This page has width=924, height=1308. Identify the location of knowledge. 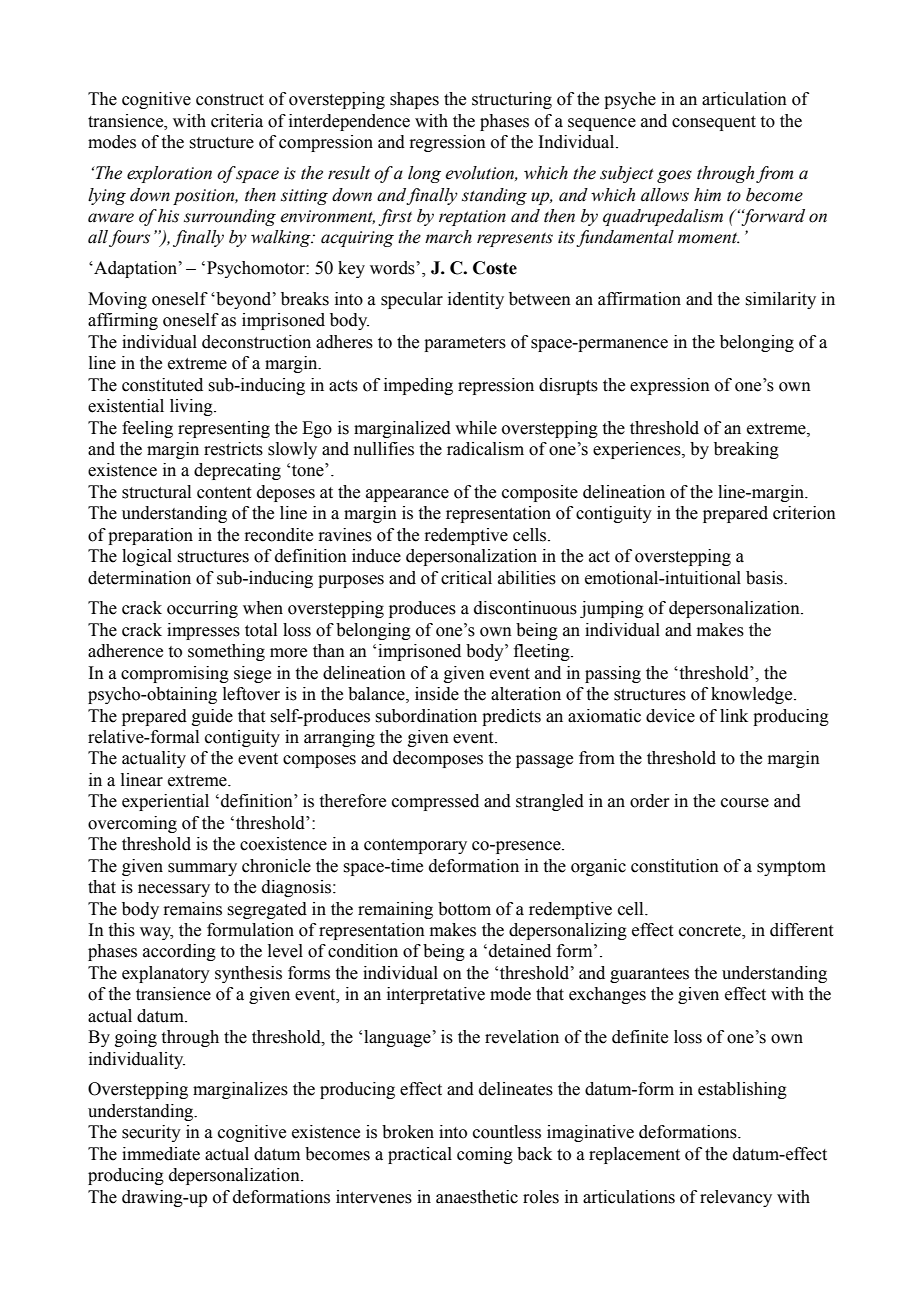
(753, 695).
